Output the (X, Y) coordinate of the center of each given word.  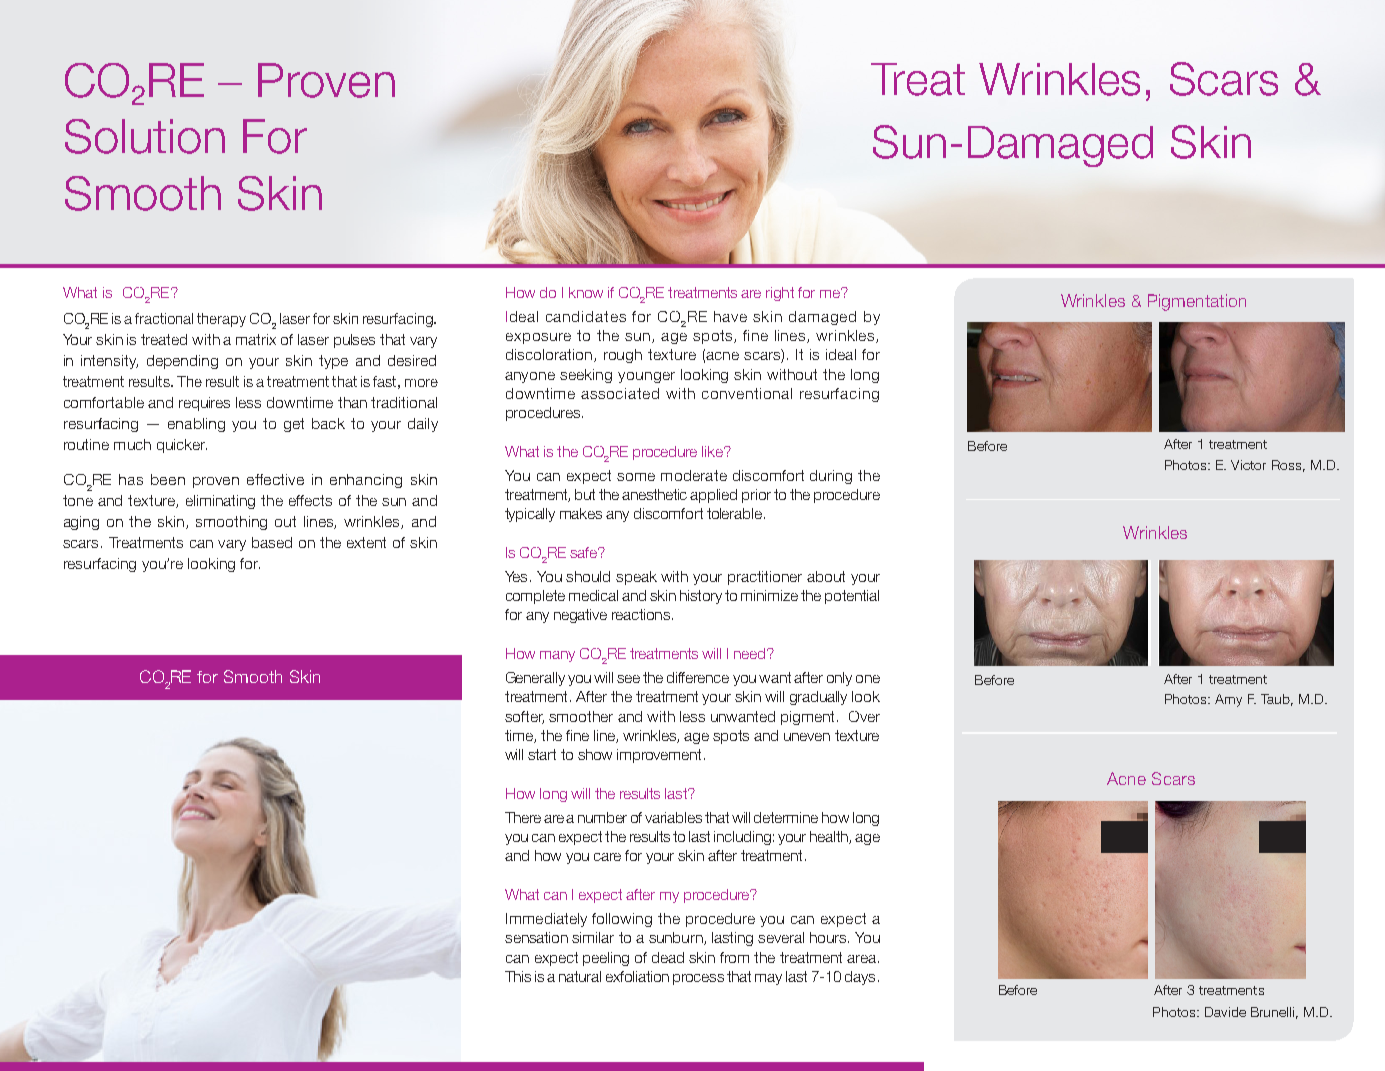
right (780, 294)
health (830, 837)
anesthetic (656, 494)
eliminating (220, 502)
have (730, 316)
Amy (1228, 700)
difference (698, 677)
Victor (1248, 465)
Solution (145, 136)
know (586, 292)
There (523, 817)
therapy (221, 320)
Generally (535, 679)
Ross (1288, 466)
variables (673, 817)
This (518, 976)
